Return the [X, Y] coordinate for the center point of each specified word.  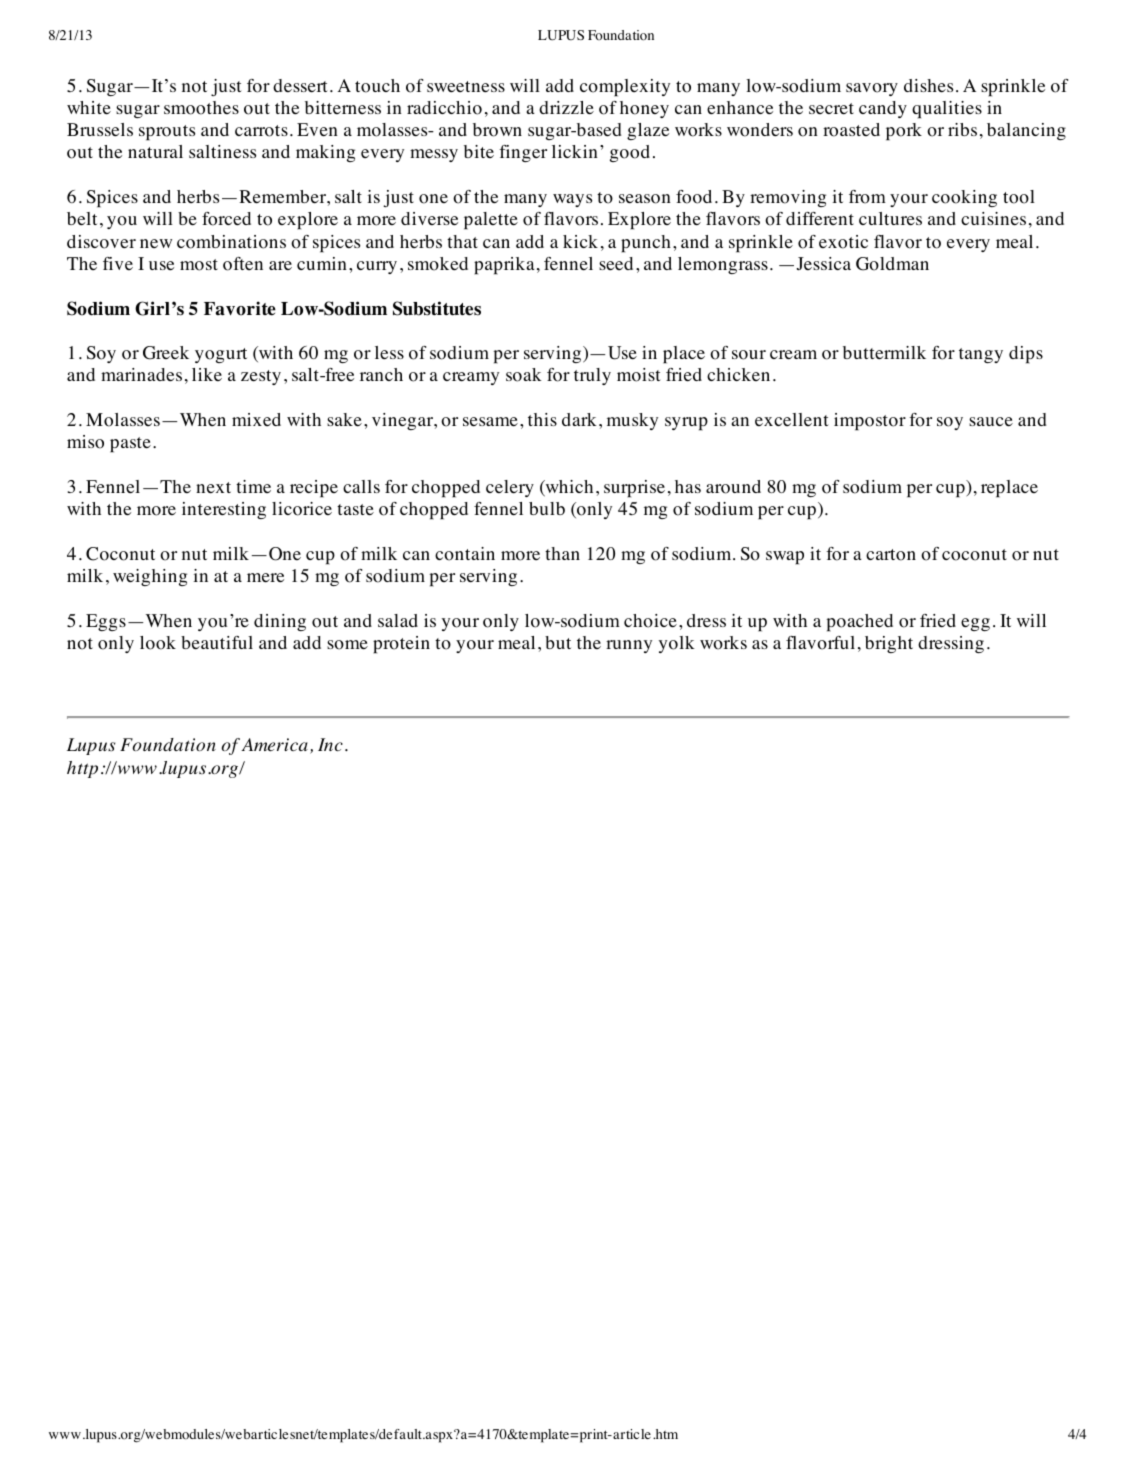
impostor [870, 422]
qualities [947, 110]
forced [226, 219]
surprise [634, 489]
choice [650, 621]
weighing [150, 577]
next [213, 488]
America [274, 745]
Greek [166, 353]
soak [524, 375]
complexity [625, 88]
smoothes [201, 108]
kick [580, 241]
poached [859, 623]
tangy [981, 355]
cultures [890, 219]
